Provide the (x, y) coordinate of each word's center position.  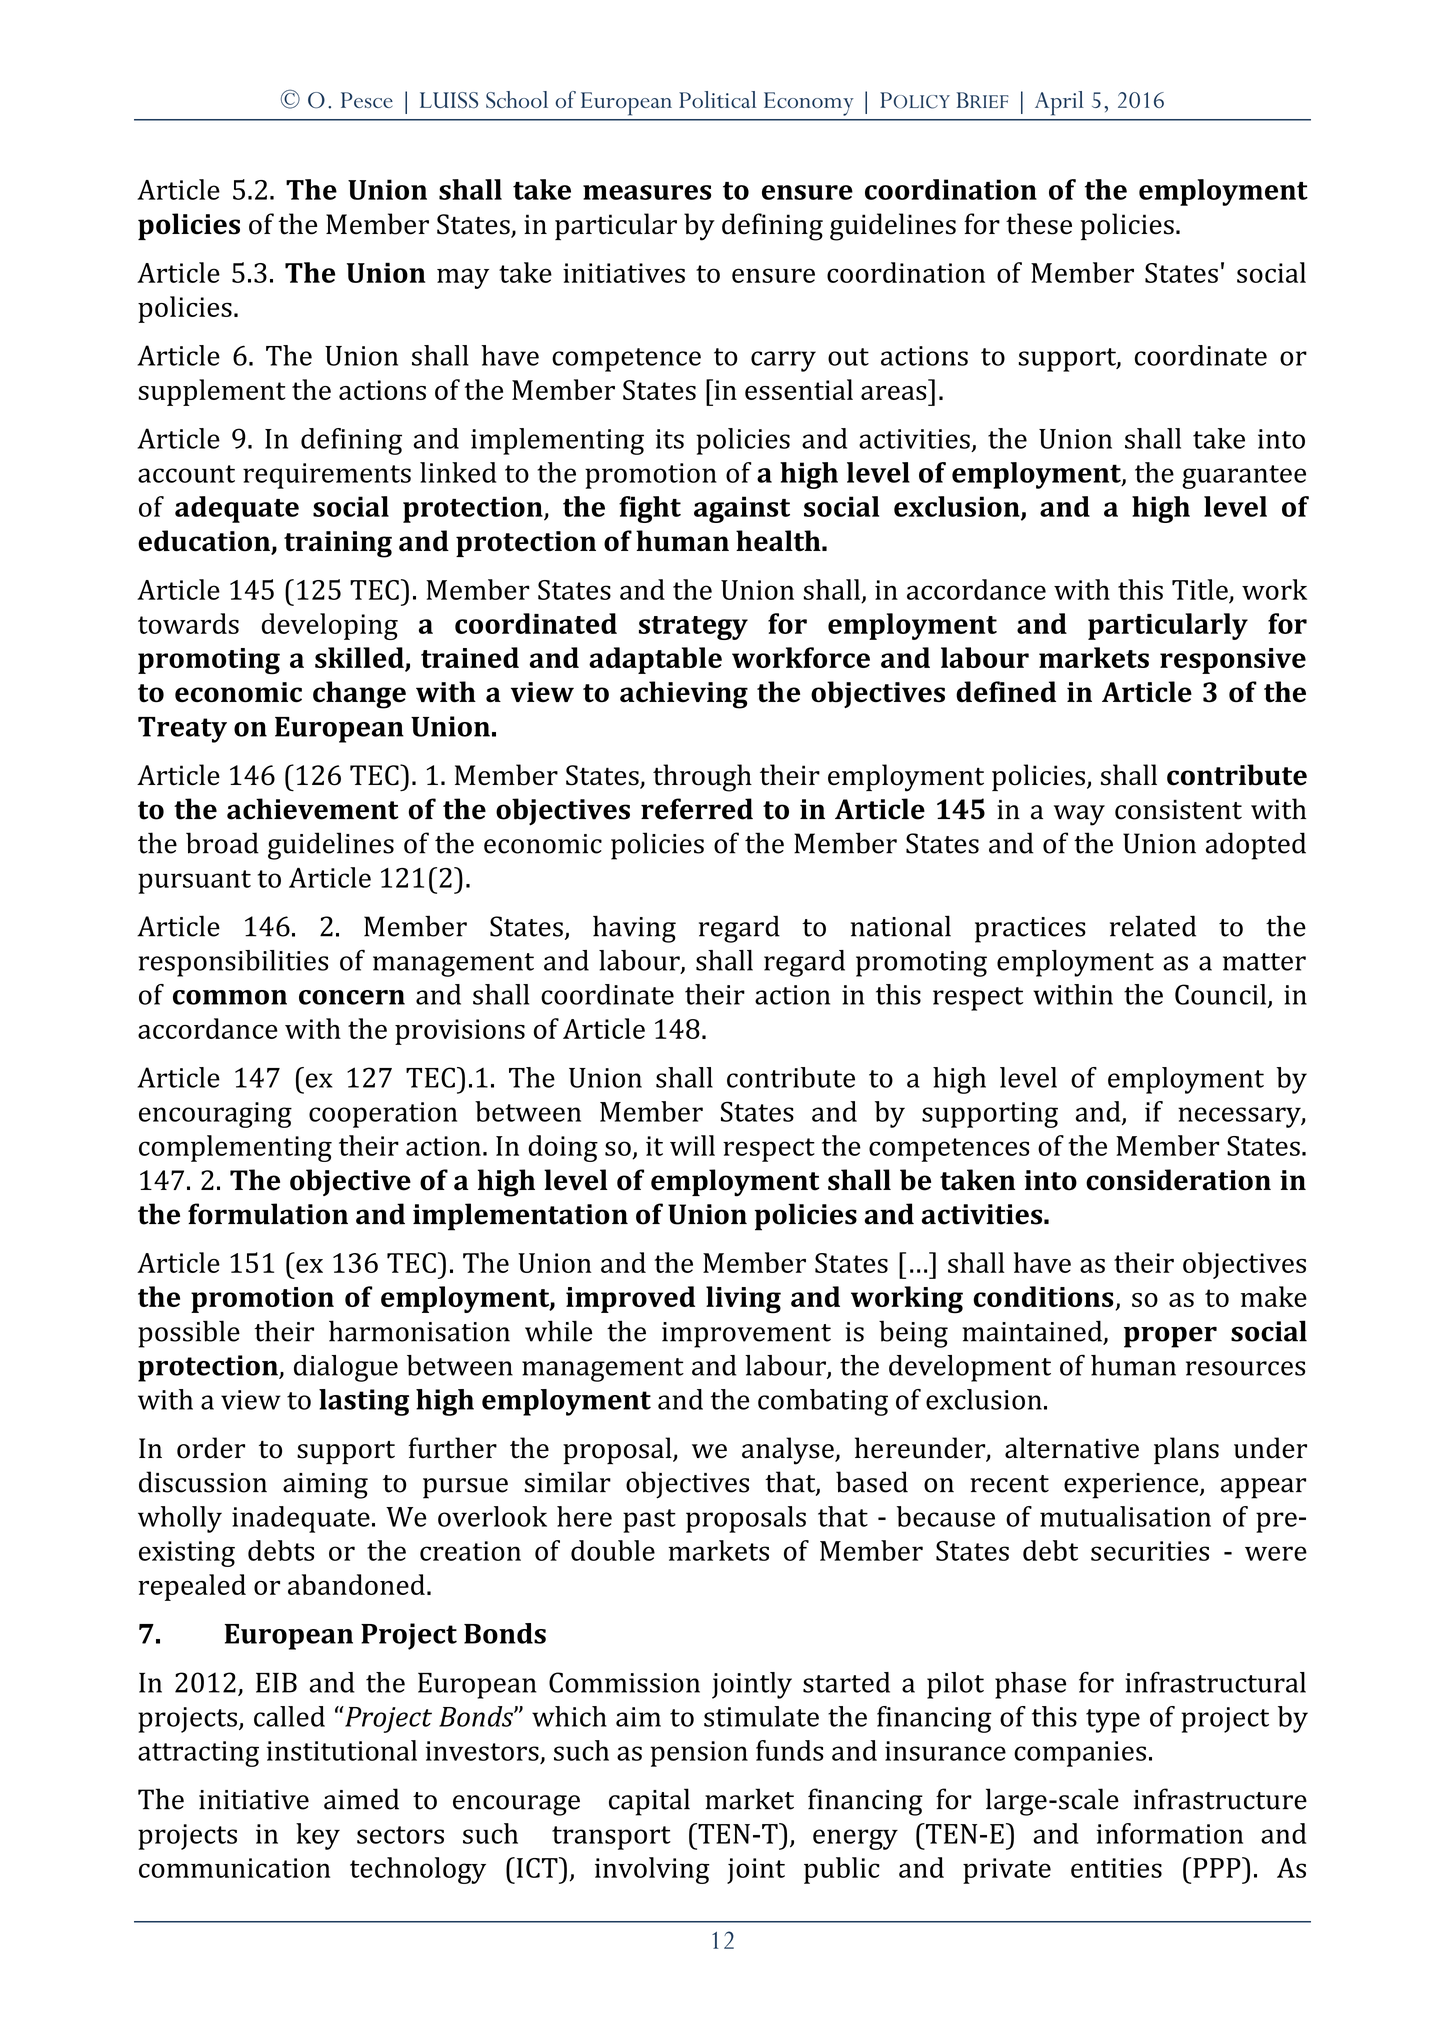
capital (649, 1802)
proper (1170, 1337)
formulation (268, 1214)
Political (717, 99)
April (1059, 103)
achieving (684, 695)
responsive (1233, 661)
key (318, 1836)
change (359, 695)
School (517, 99)
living (743, 1300)
